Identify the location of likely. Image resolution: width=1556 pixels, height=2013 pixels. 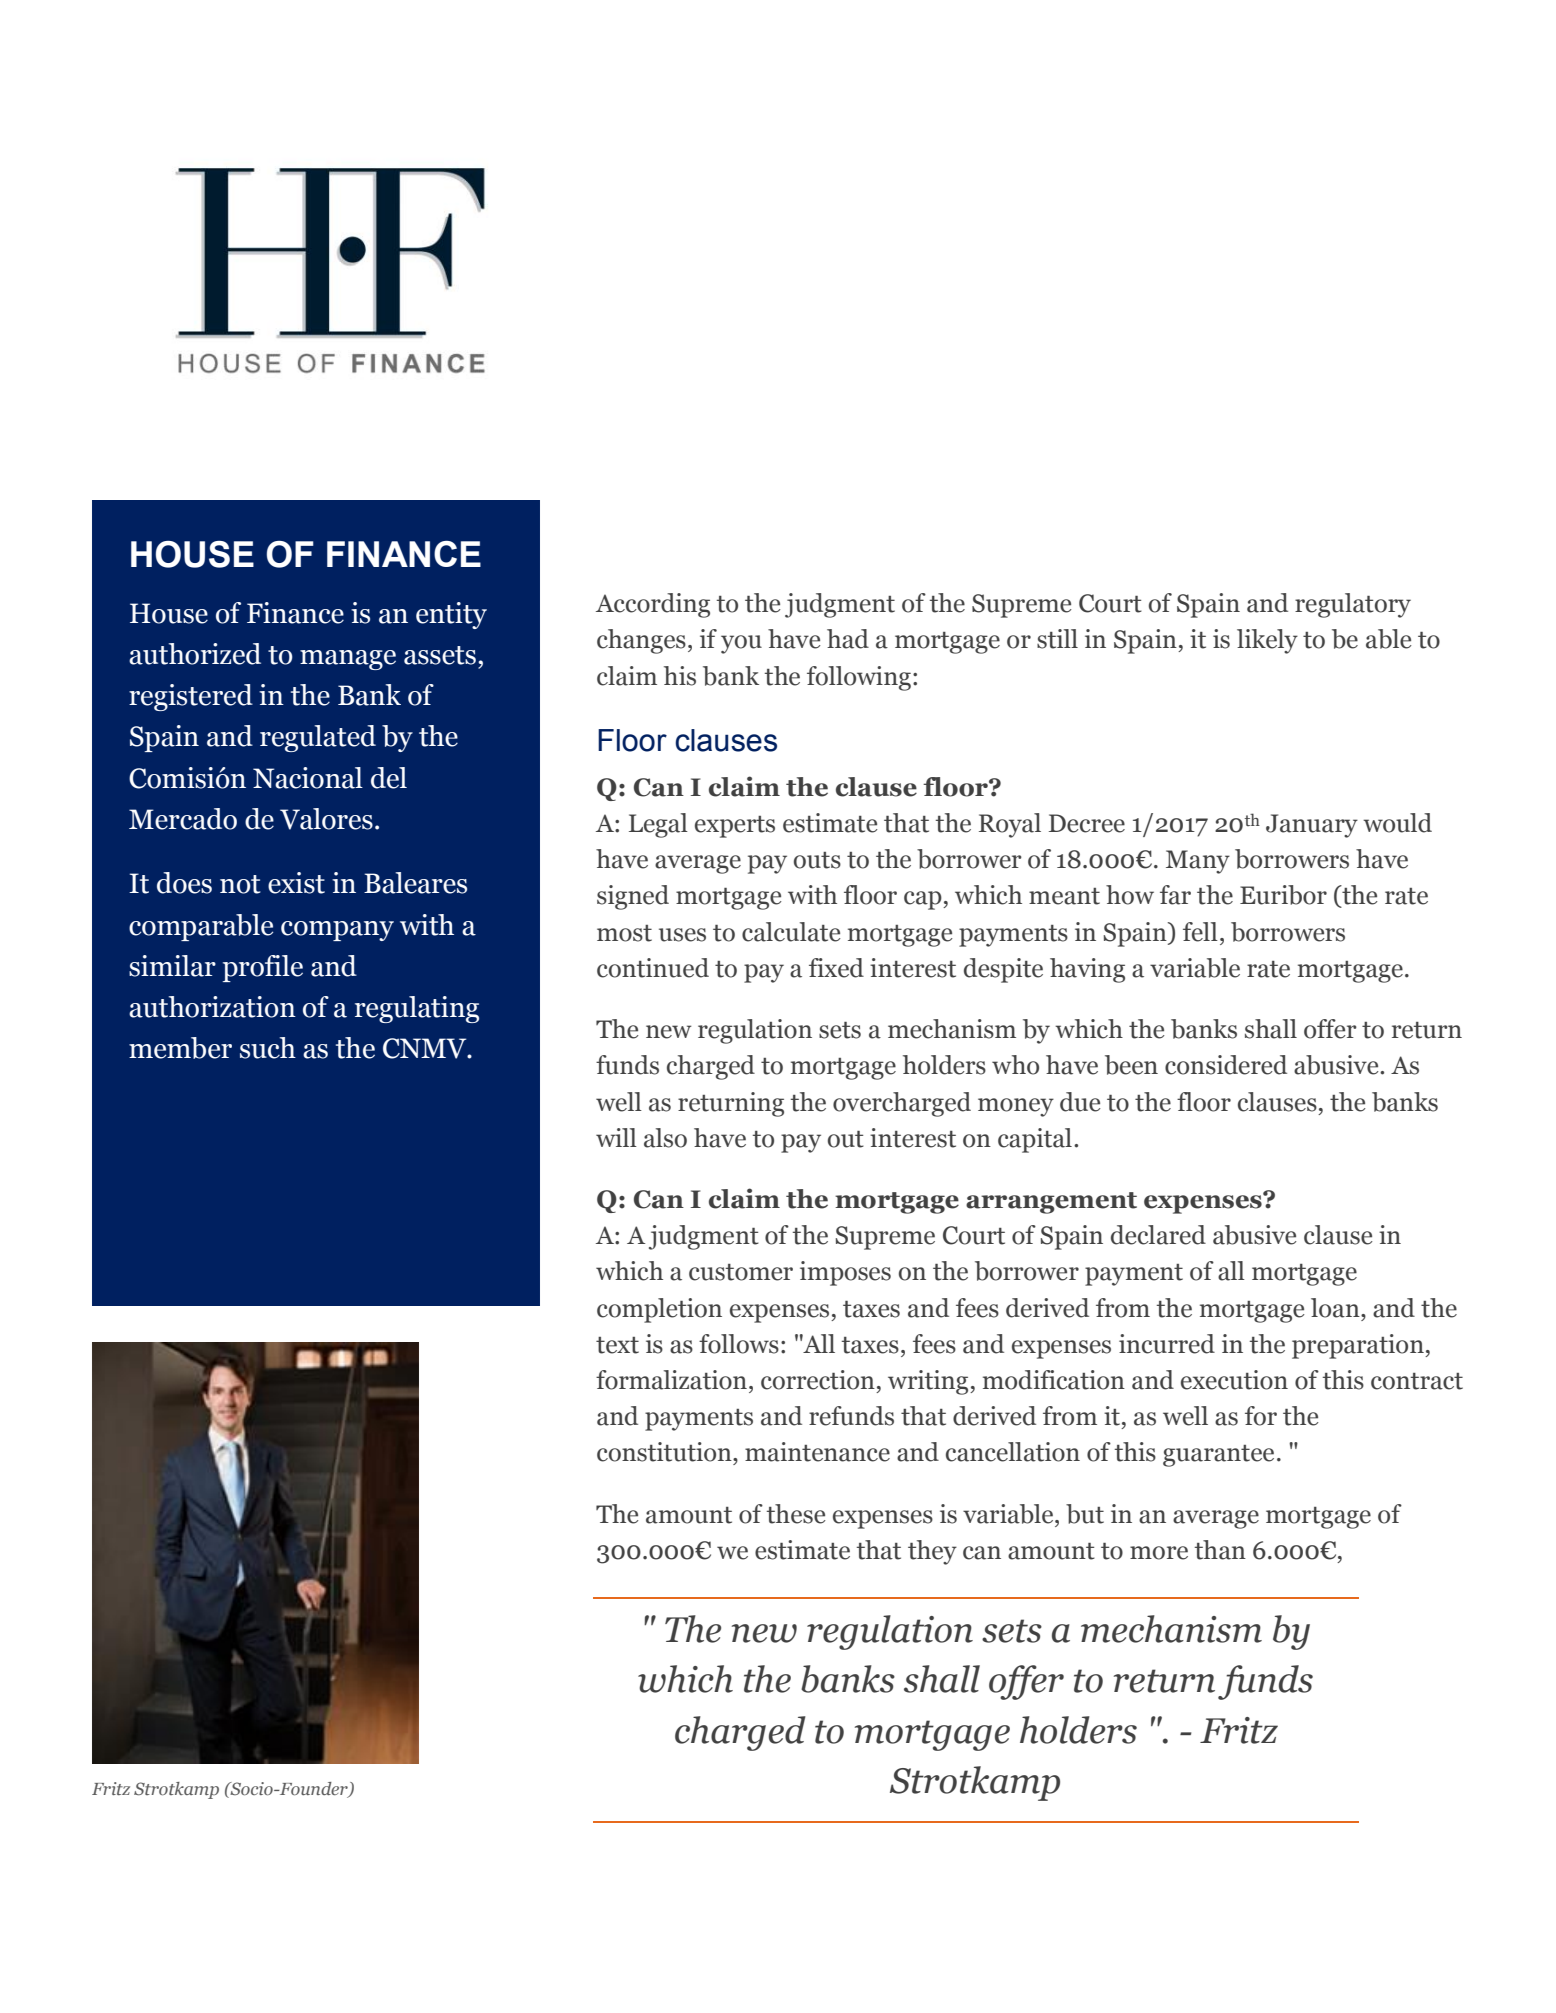
(1267, 641).
